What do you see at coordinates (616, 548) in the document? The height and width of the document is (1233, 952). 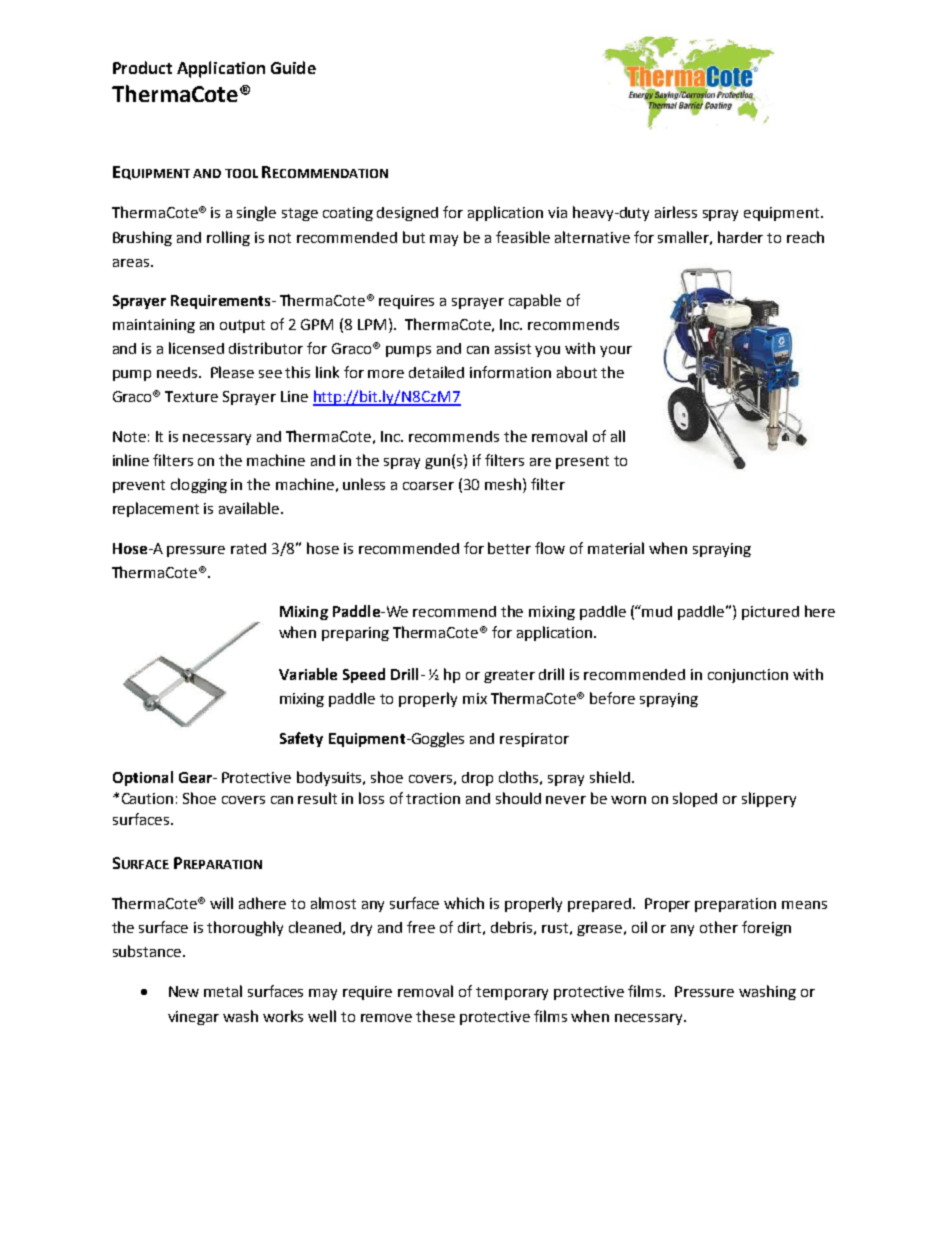 I see `material` at bounding box center [616, 548].
